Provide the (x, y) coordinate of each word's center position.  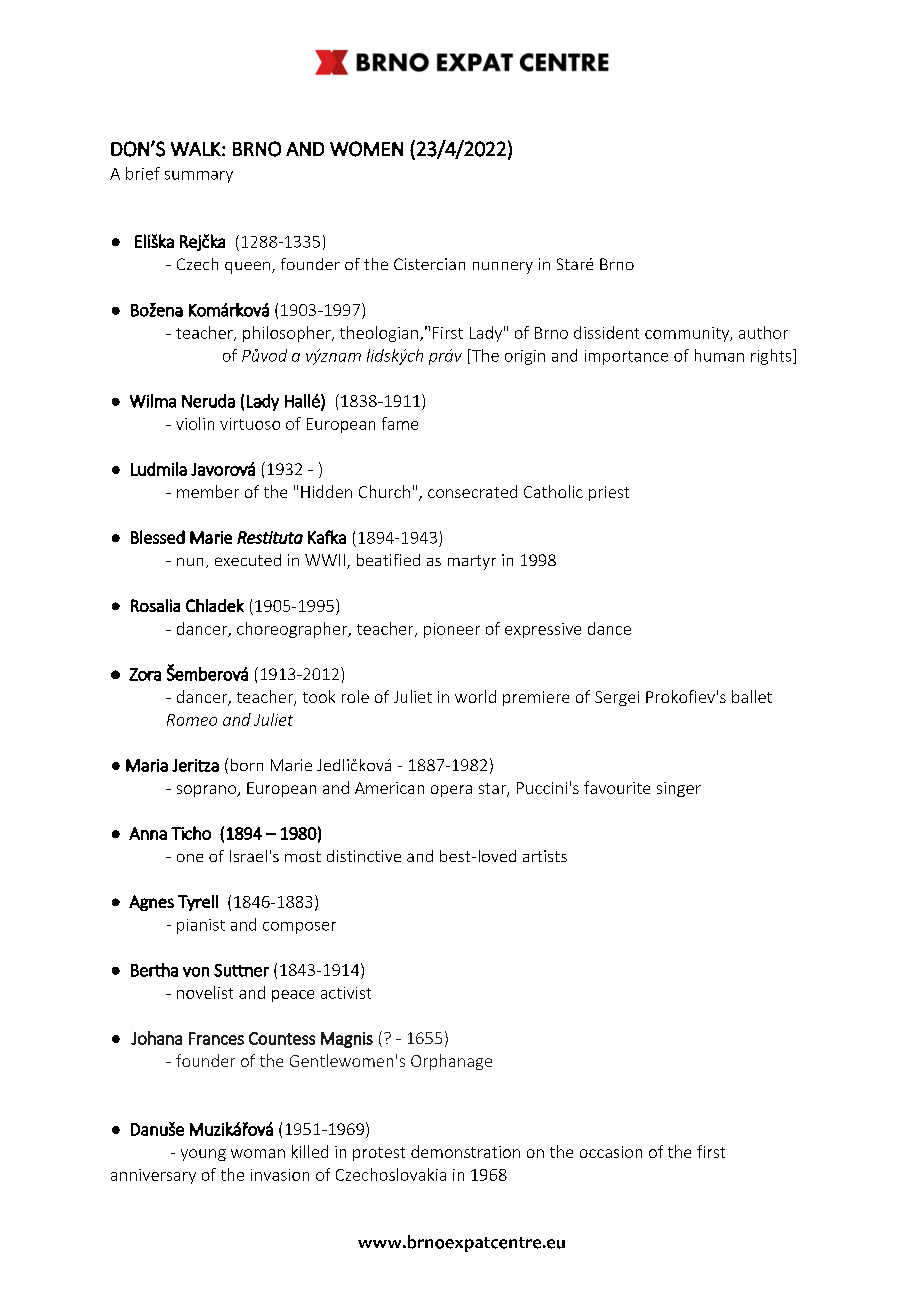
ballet (752, 696)
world (475, 696)
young (203, 1155)
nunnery (503, 267)
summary (199, 177)
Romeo (192, 720)
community (688, 334)
